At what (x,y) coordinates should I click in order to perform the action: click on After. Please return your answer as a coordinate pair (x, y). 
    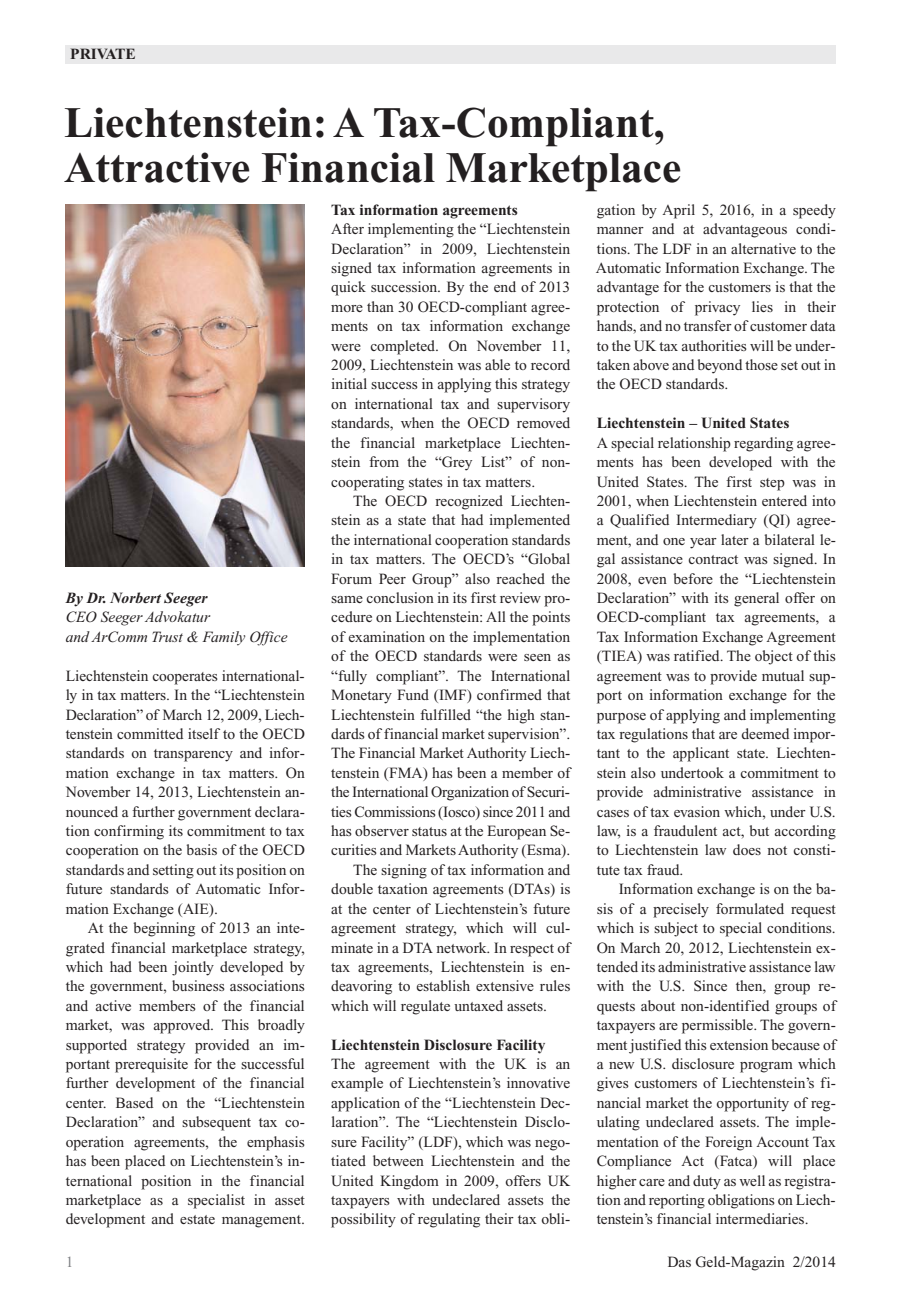
    Looking at the image, I should click on (347, 228).
